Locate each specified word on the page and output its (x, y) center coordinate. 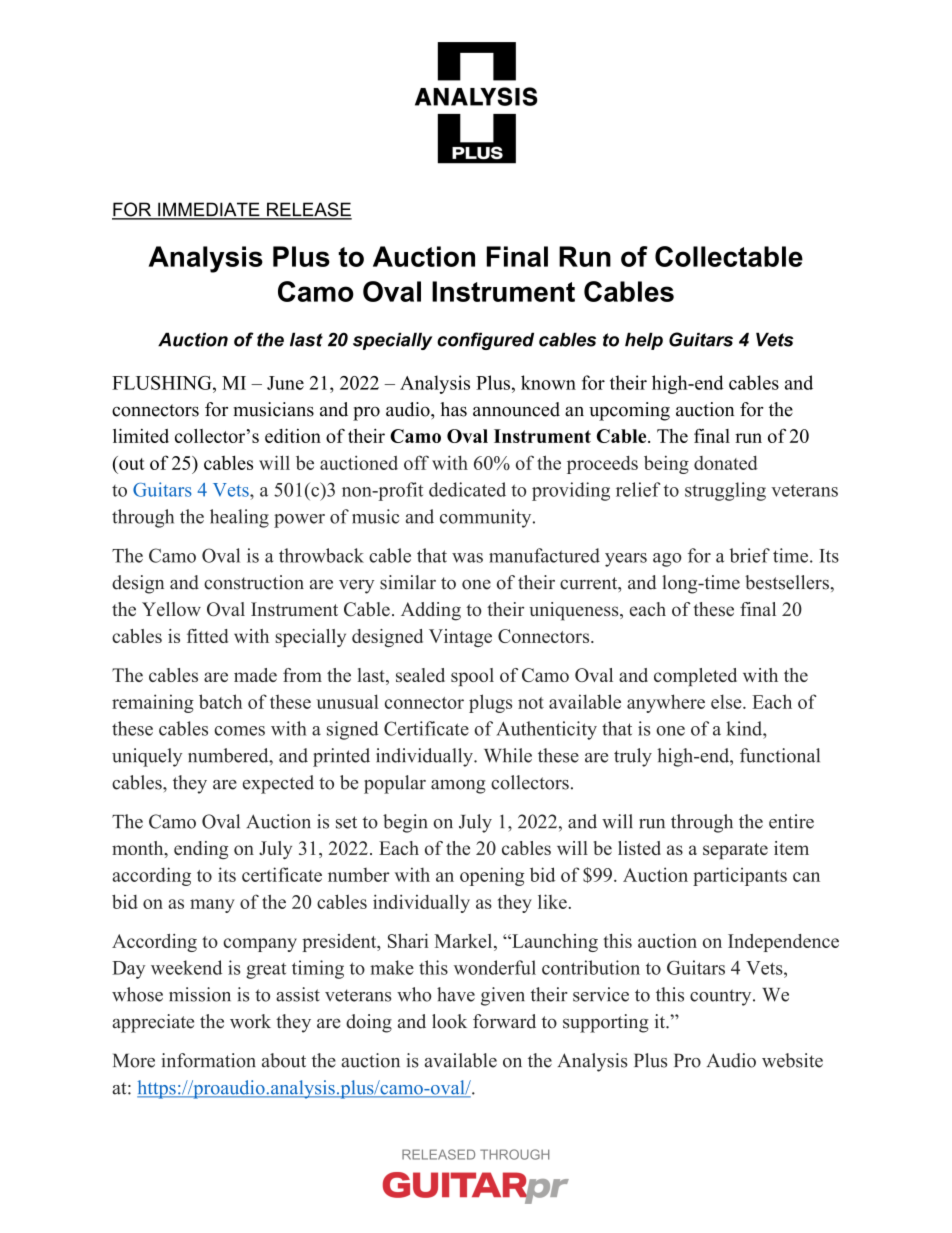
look (449, 1021)
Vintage (460, 638)
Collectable (729, 256)
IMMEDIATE (209, 210)
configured (485, 341)
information (209, 1060)
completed (695, 677)
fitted (207, 636)
